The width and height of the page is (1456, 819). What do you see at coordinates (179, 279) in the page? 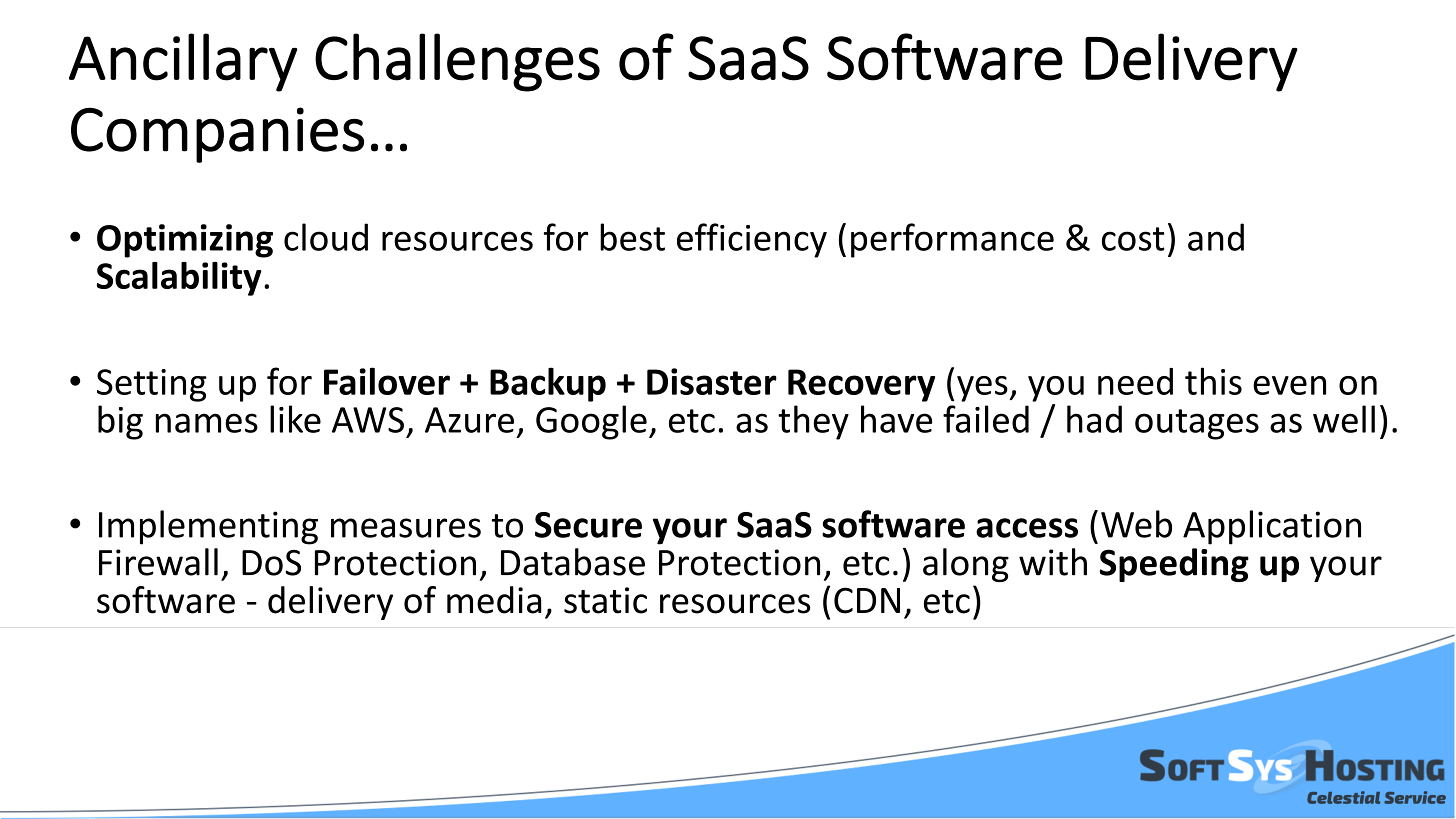
I see `Scalability` at bounding box center [179, 279].
